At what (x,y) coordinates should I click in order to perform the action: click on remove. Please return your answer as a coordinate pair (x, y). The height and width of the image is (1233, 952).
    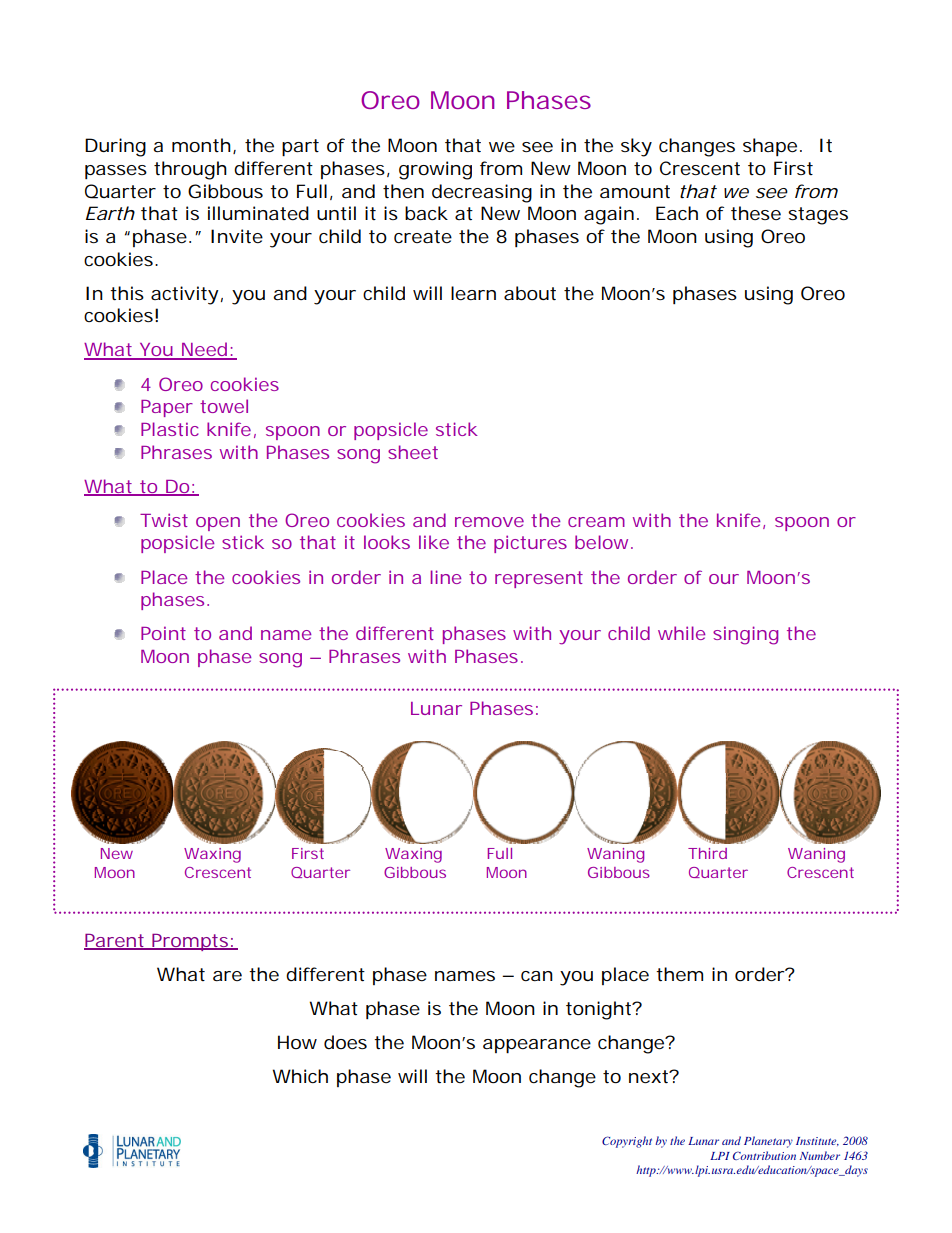
    Looking at the image, I should click on (489, 522).
